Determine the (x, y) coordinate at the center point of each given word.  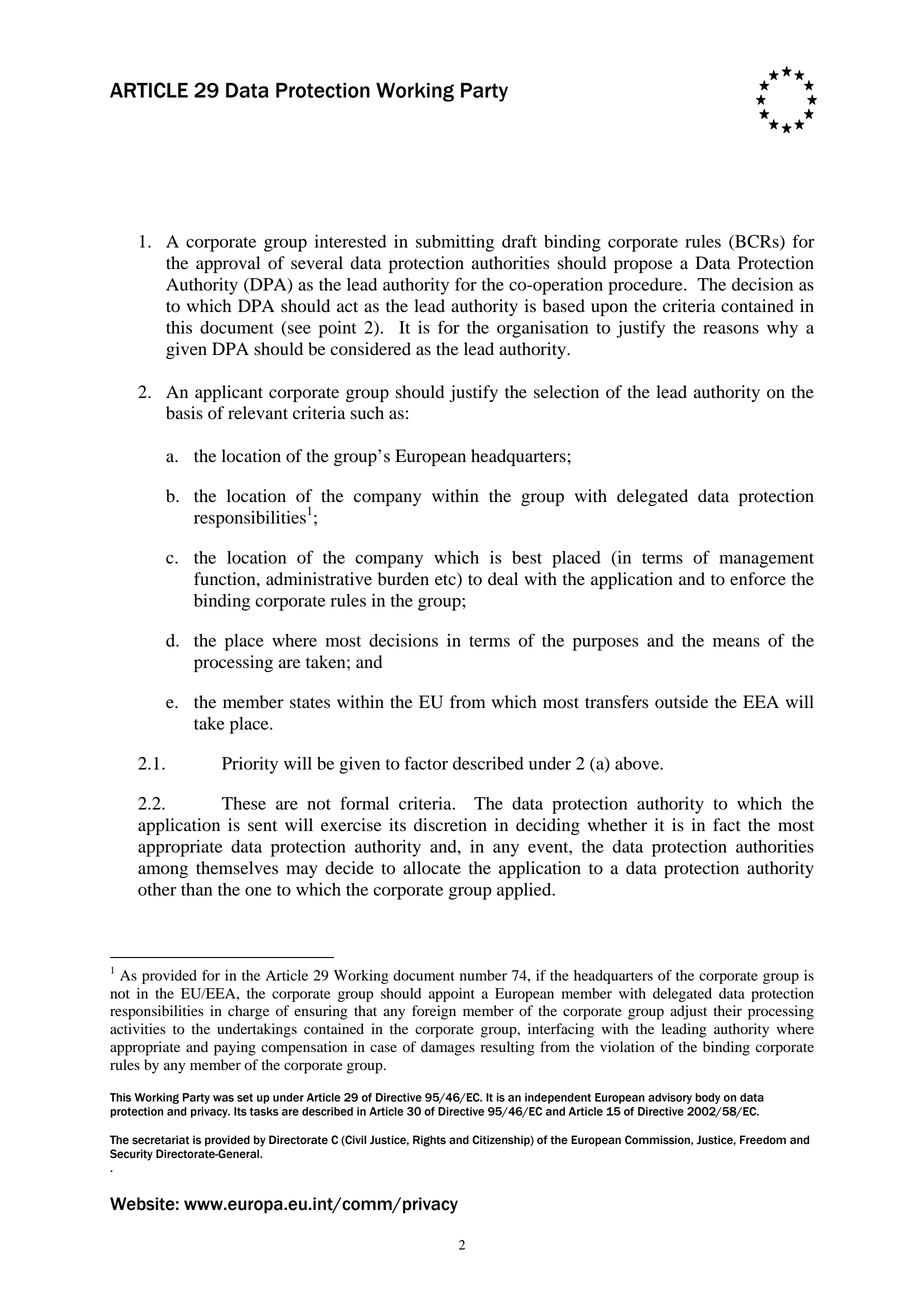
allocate (432, 868)
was (223, 1098)
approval (228, 264)
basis (184, 413)
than (196, 889)
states (310, 703)
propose (643, 266)
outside (681, 702)
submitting (455, 243)
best (527, 557)
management (766, 560)
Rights (429, 1141)
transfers (616, 702)
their (728, 1010)
